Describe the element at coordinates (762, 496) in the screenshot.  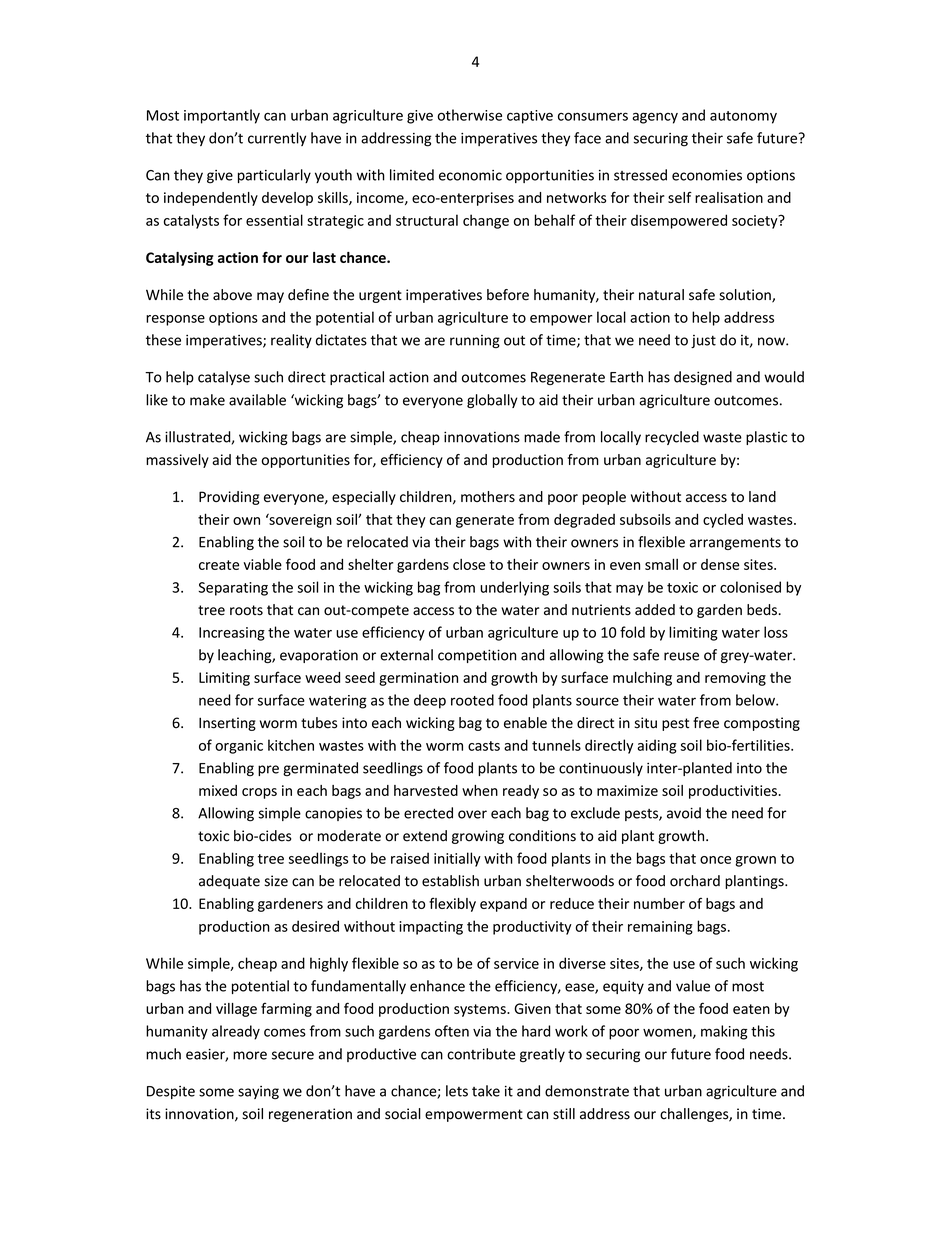
I see `land` at that location.
